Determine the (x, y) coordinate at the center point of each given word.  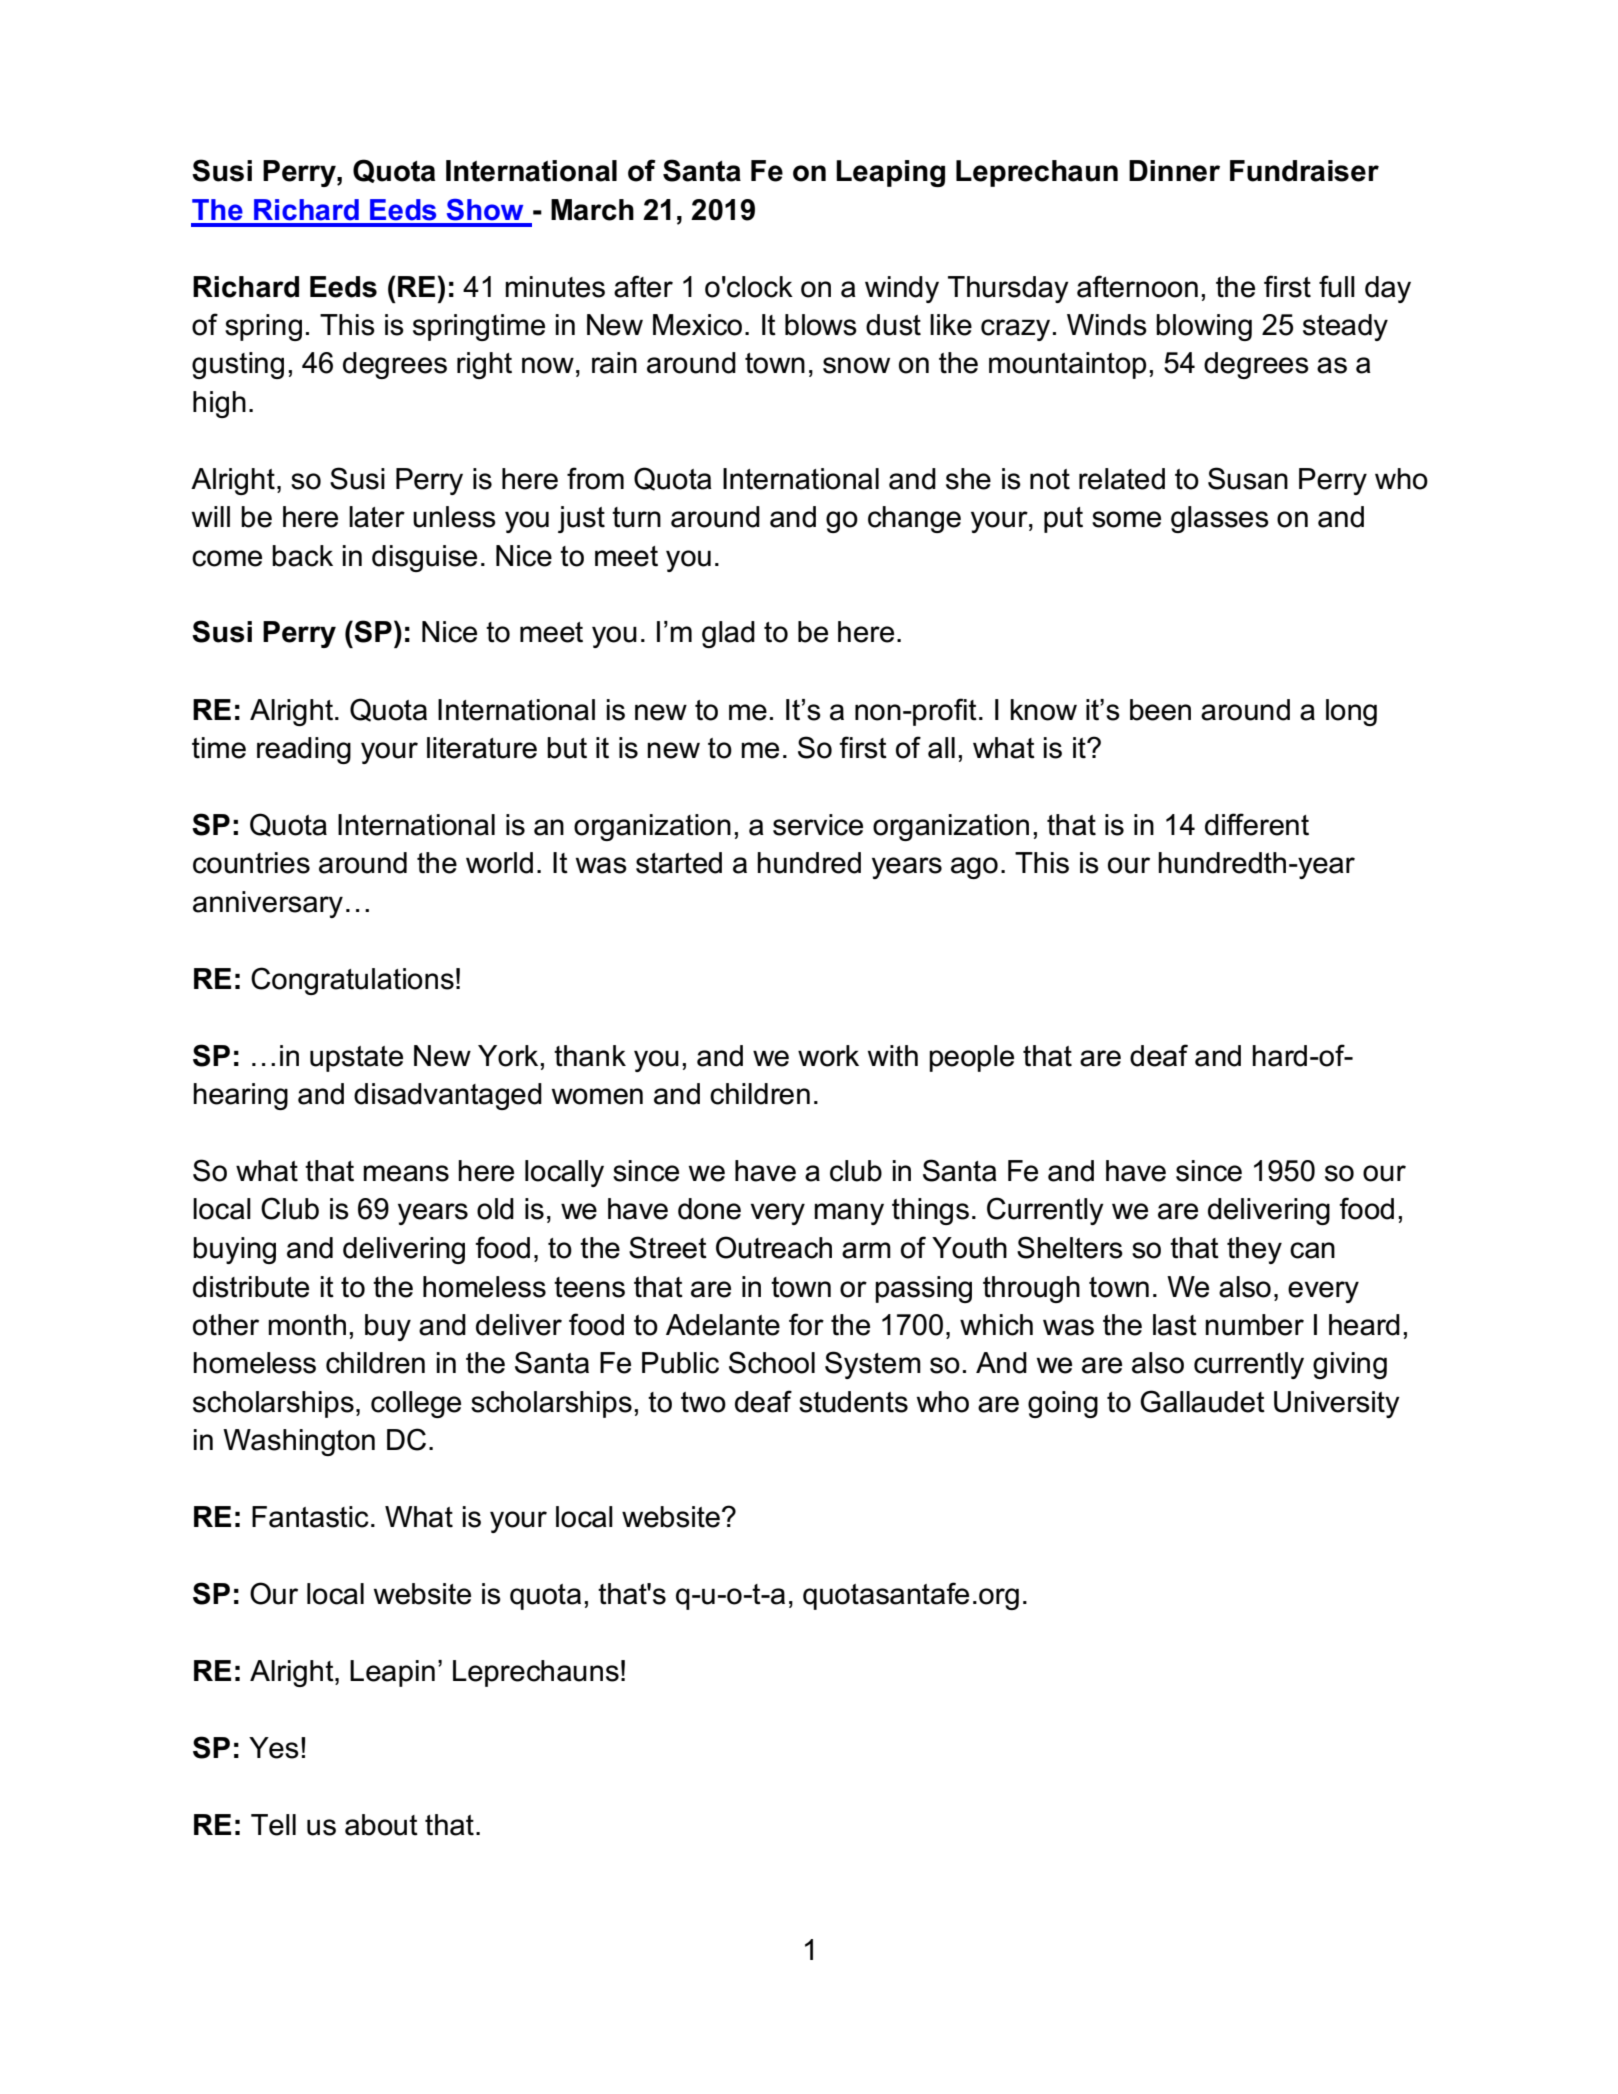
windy (902, 289)
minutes (555, 287)
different (1257, 824)
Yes (274, 1748)
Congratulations (352, 981)
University (1337, 1404)
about (381, 1825)
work (828, 1056)
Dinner (1174, 171)
